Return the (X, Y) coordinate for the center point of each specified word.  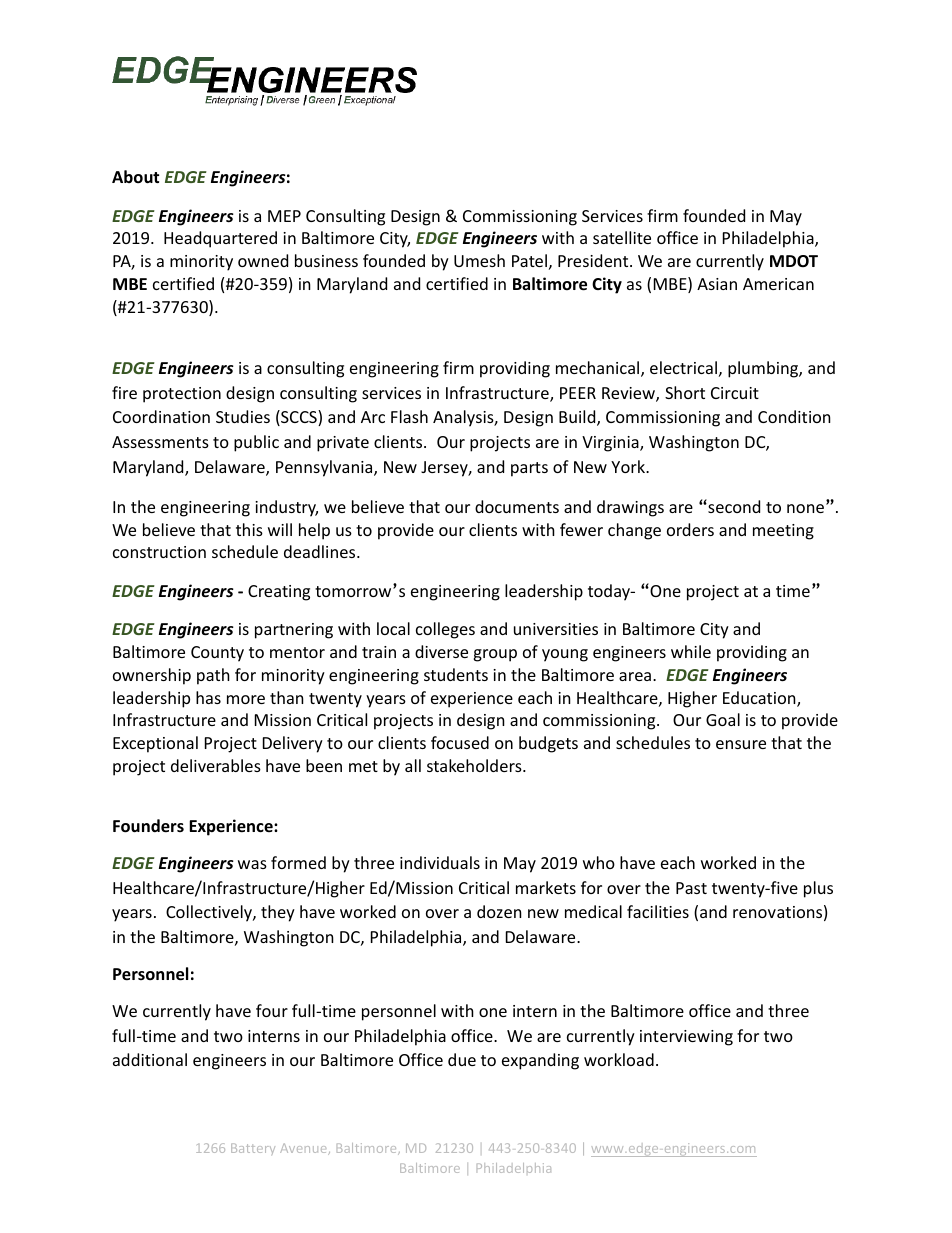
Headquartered (220, 239)
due (462, 1059)
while (691, 651)
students (456, 674)
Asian (717, 284)
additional (150, 1059)
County (217, 654)
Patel (529, 260)
